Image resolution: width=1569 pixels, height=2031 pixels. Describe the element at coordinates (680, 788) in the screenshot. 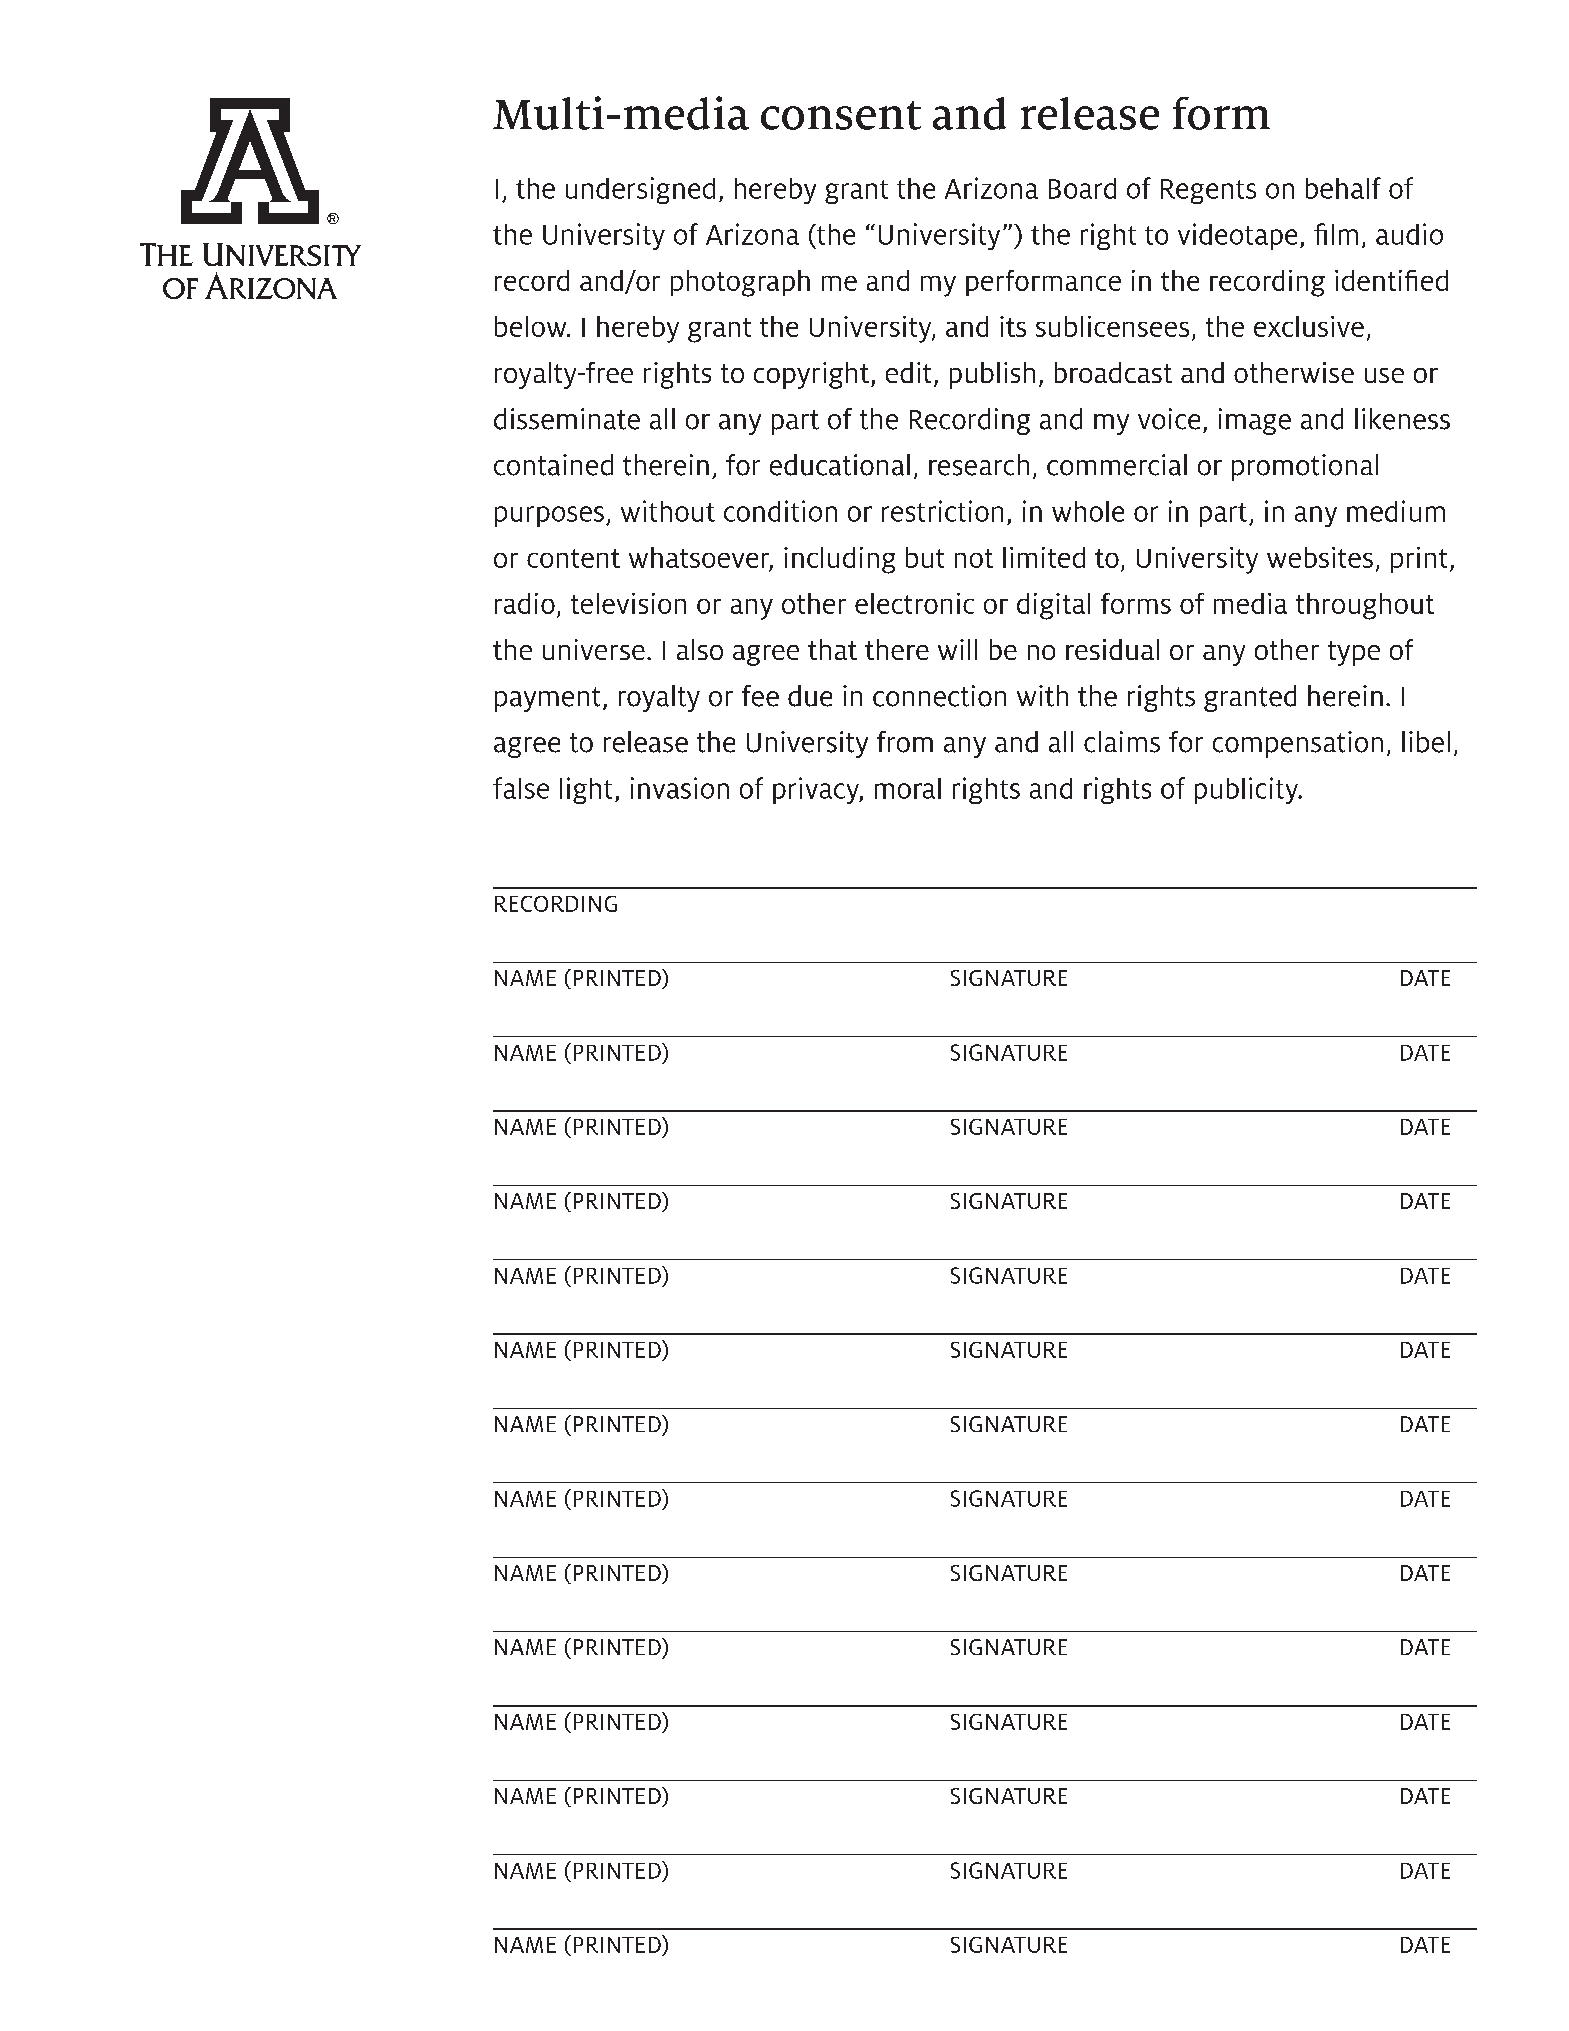

I see `invasion` at that location.
